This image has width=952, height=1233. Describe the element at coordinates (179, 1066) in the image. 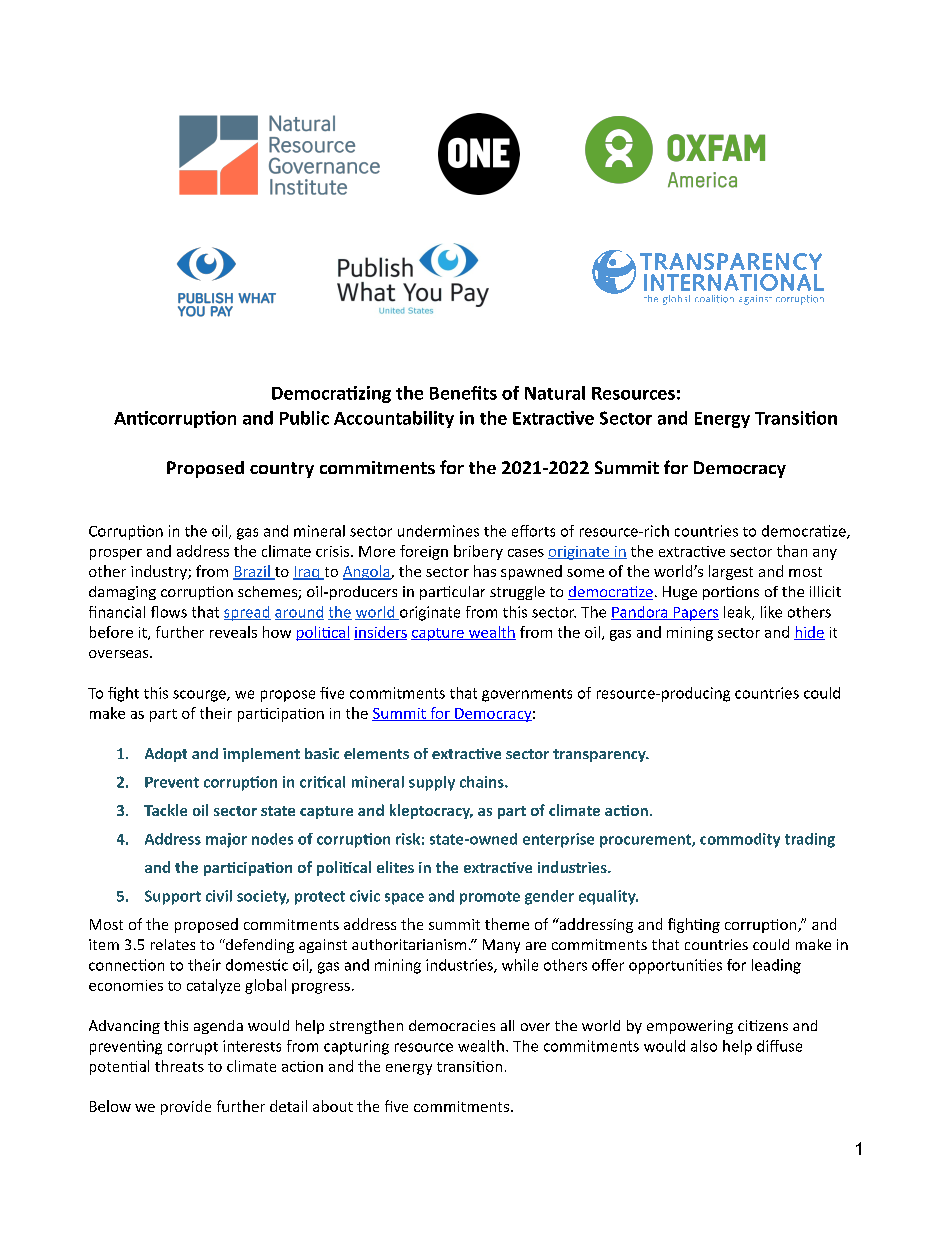

I see `threats` at that location.
